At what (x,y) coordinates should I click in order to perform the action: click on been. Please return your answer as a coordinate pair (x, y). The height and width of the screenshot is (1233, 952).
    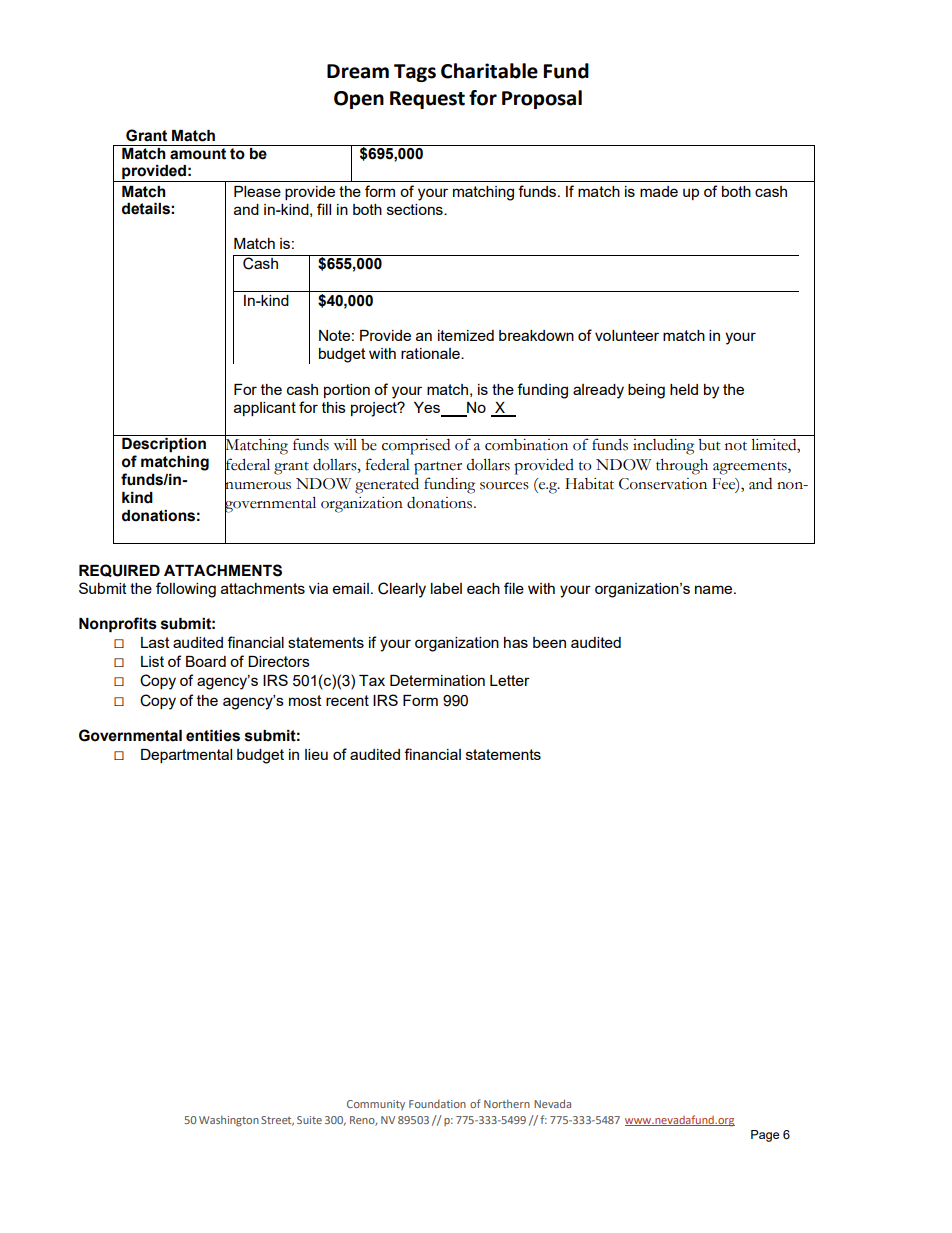
    Looking at the image, I should click on (549, 642).
